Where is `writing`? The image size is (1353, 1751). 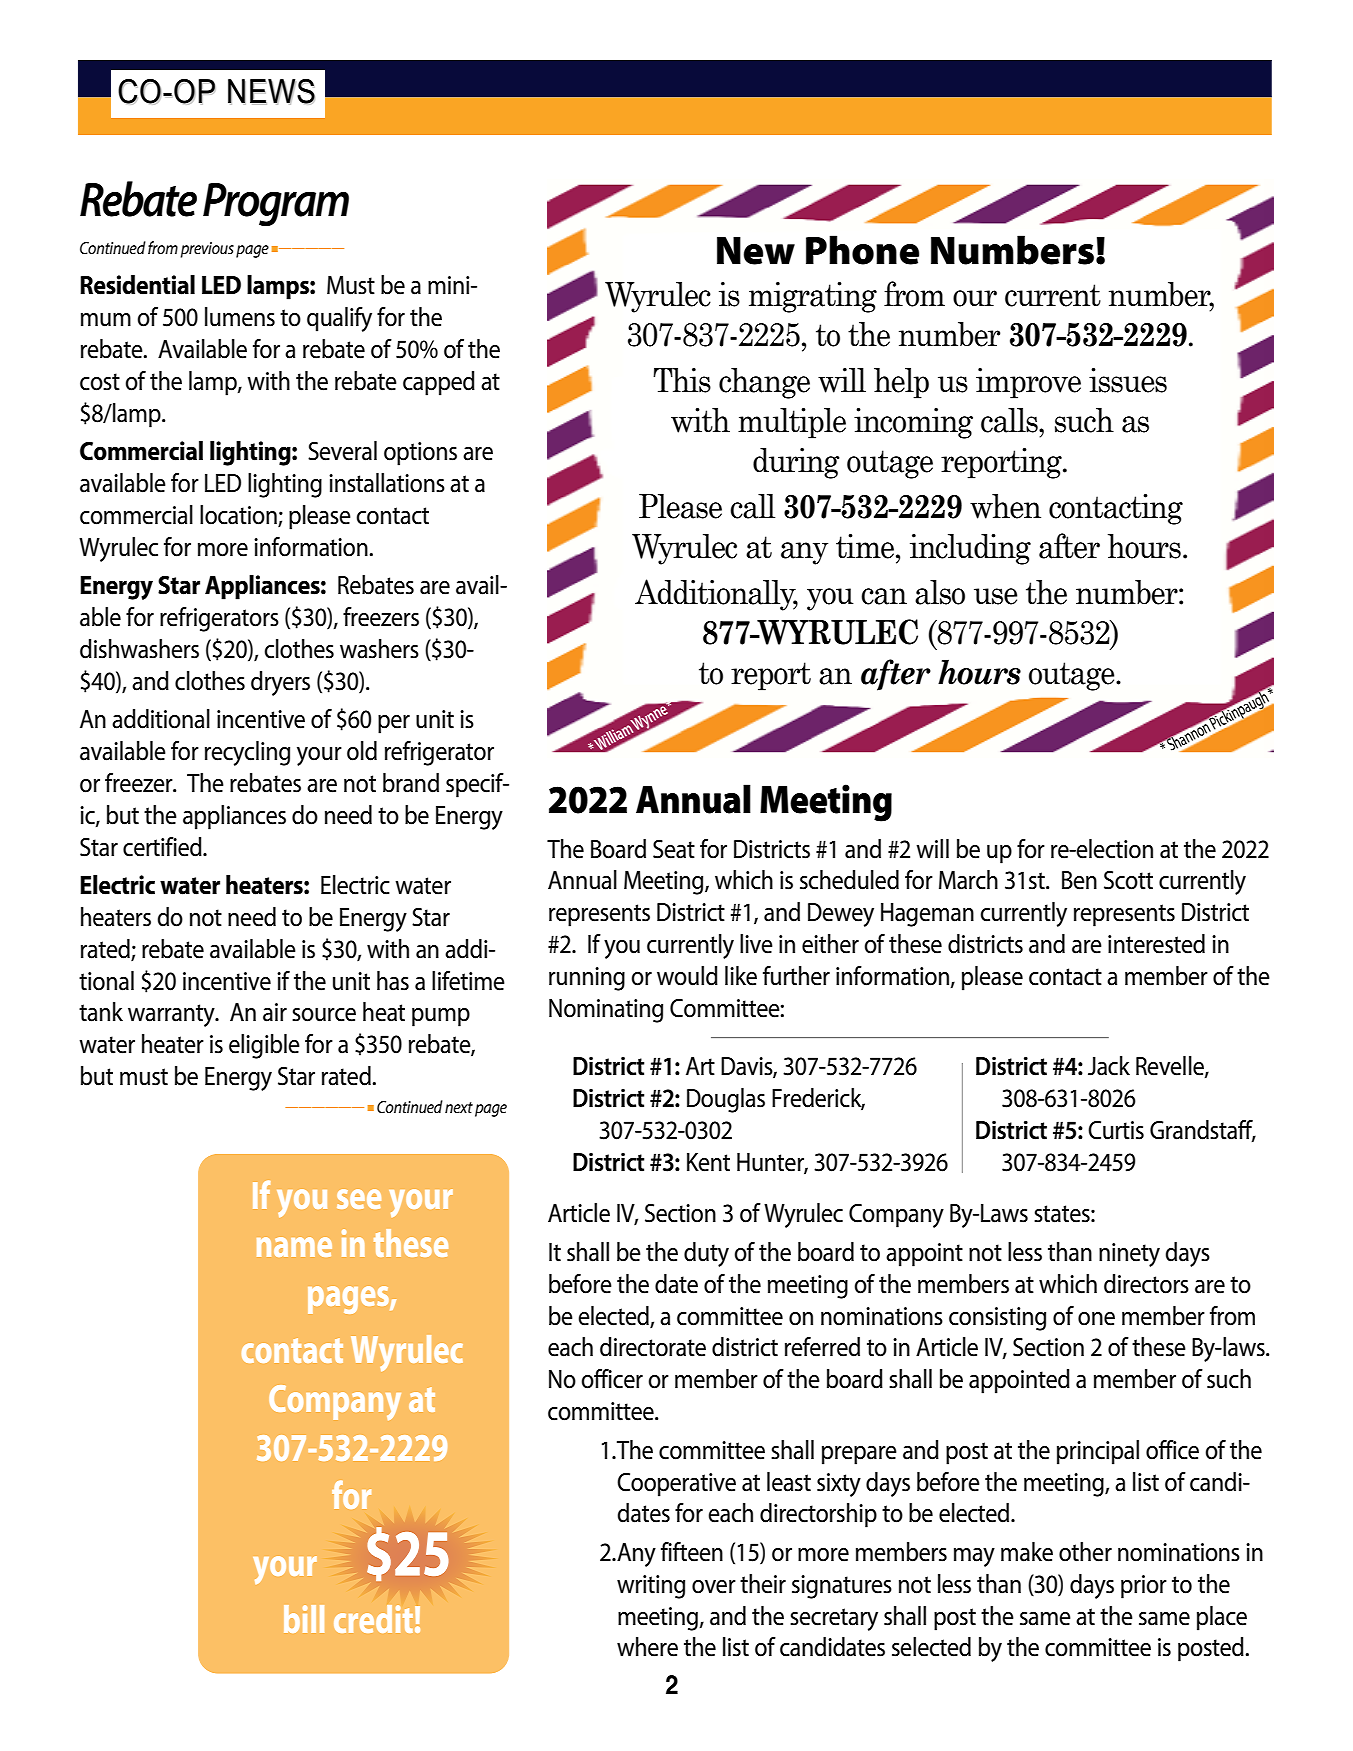 writing is located at coordinates (651, 1587).
